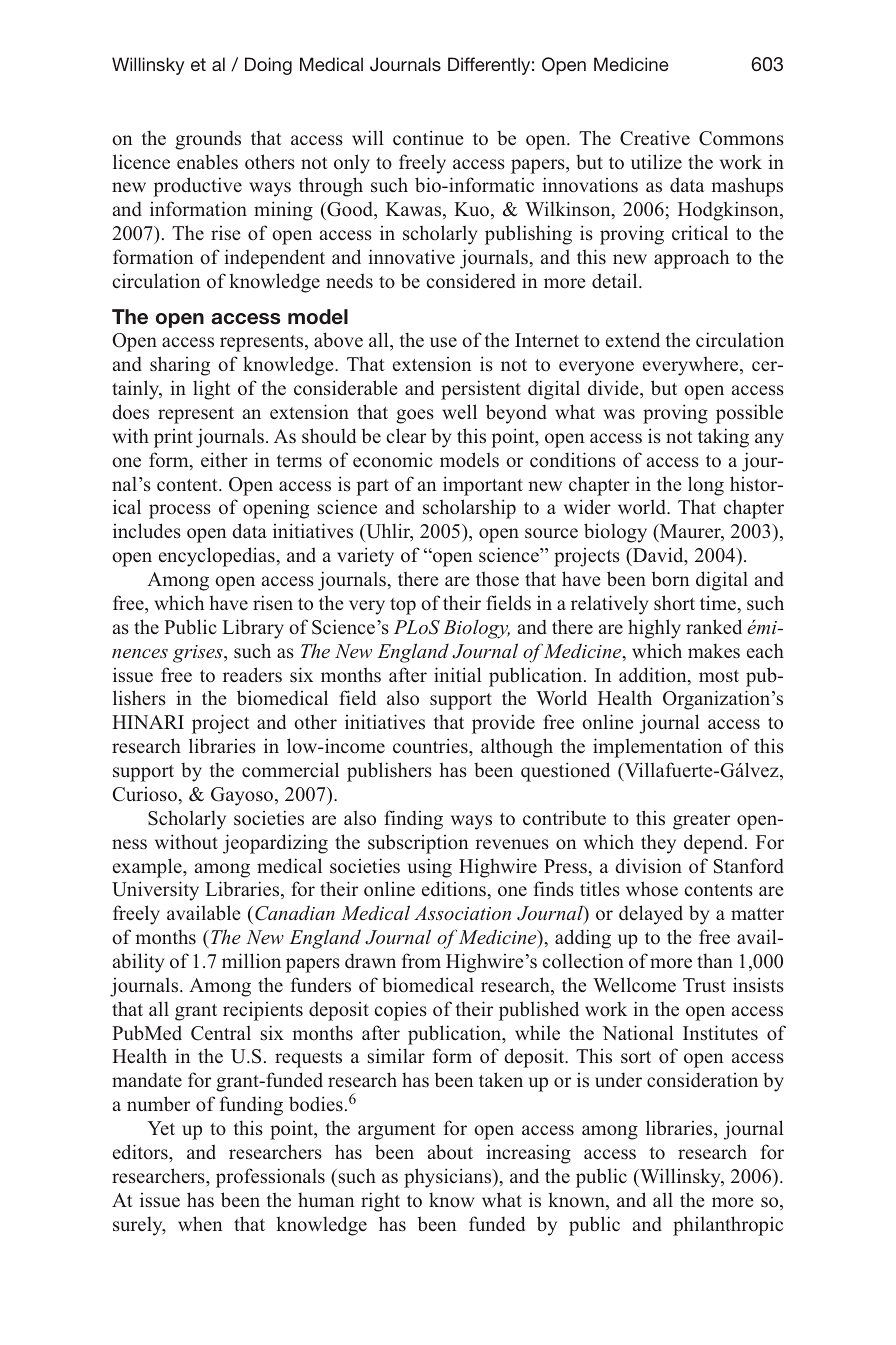  I want to click on initial, so click(458, 674).
